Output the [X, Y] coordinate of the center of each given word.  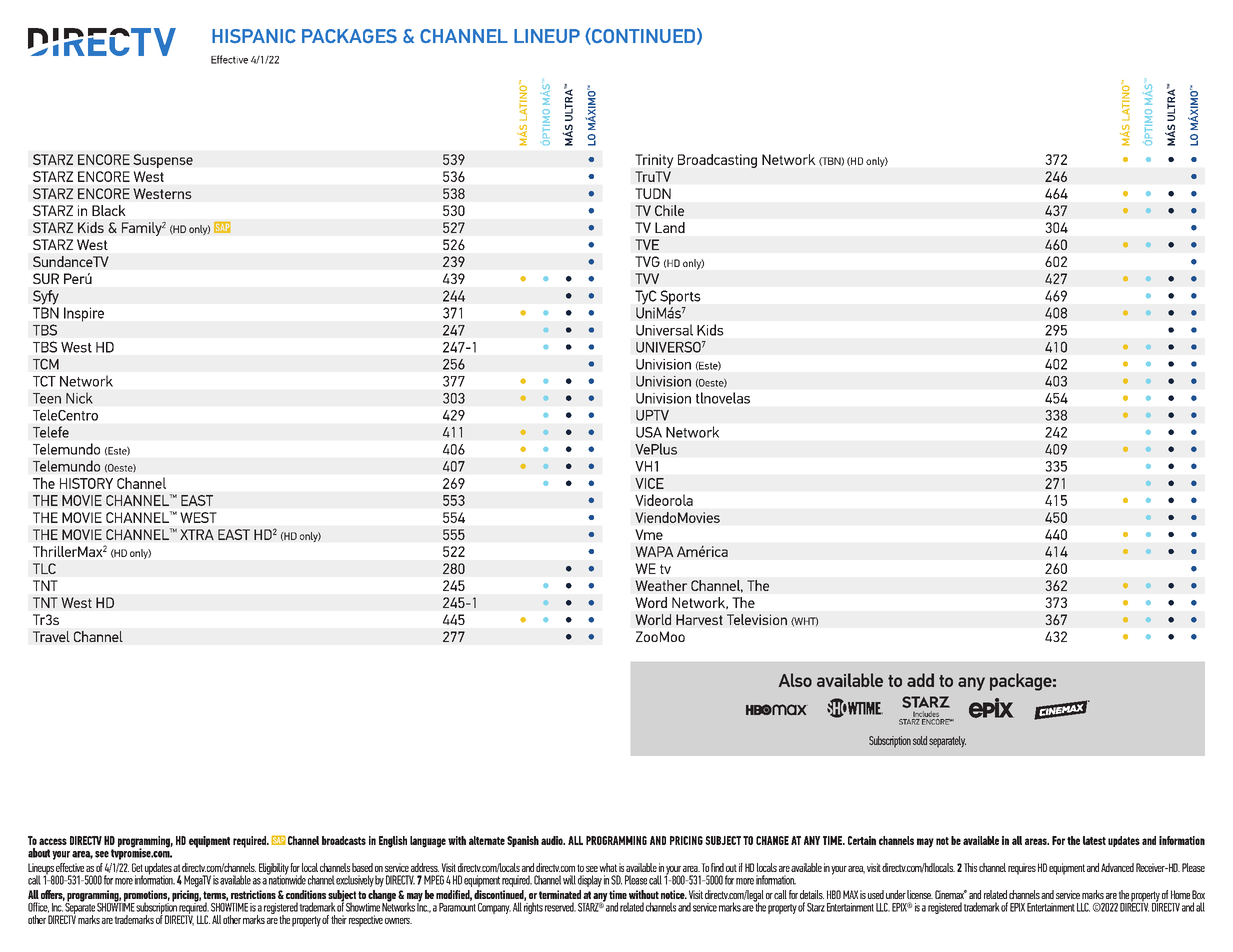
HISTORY [86, 483]
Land [670, 227]
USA [649, 432]
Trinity [654, 161]
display [590, 881]
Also [795, 680]
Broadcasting [717, 161]
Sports [680, 297]
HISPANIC [254, 36]
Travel [51, 636]
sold [920, 740]
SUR [46, 278]
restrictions [253, 894]
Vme [649, 534]
